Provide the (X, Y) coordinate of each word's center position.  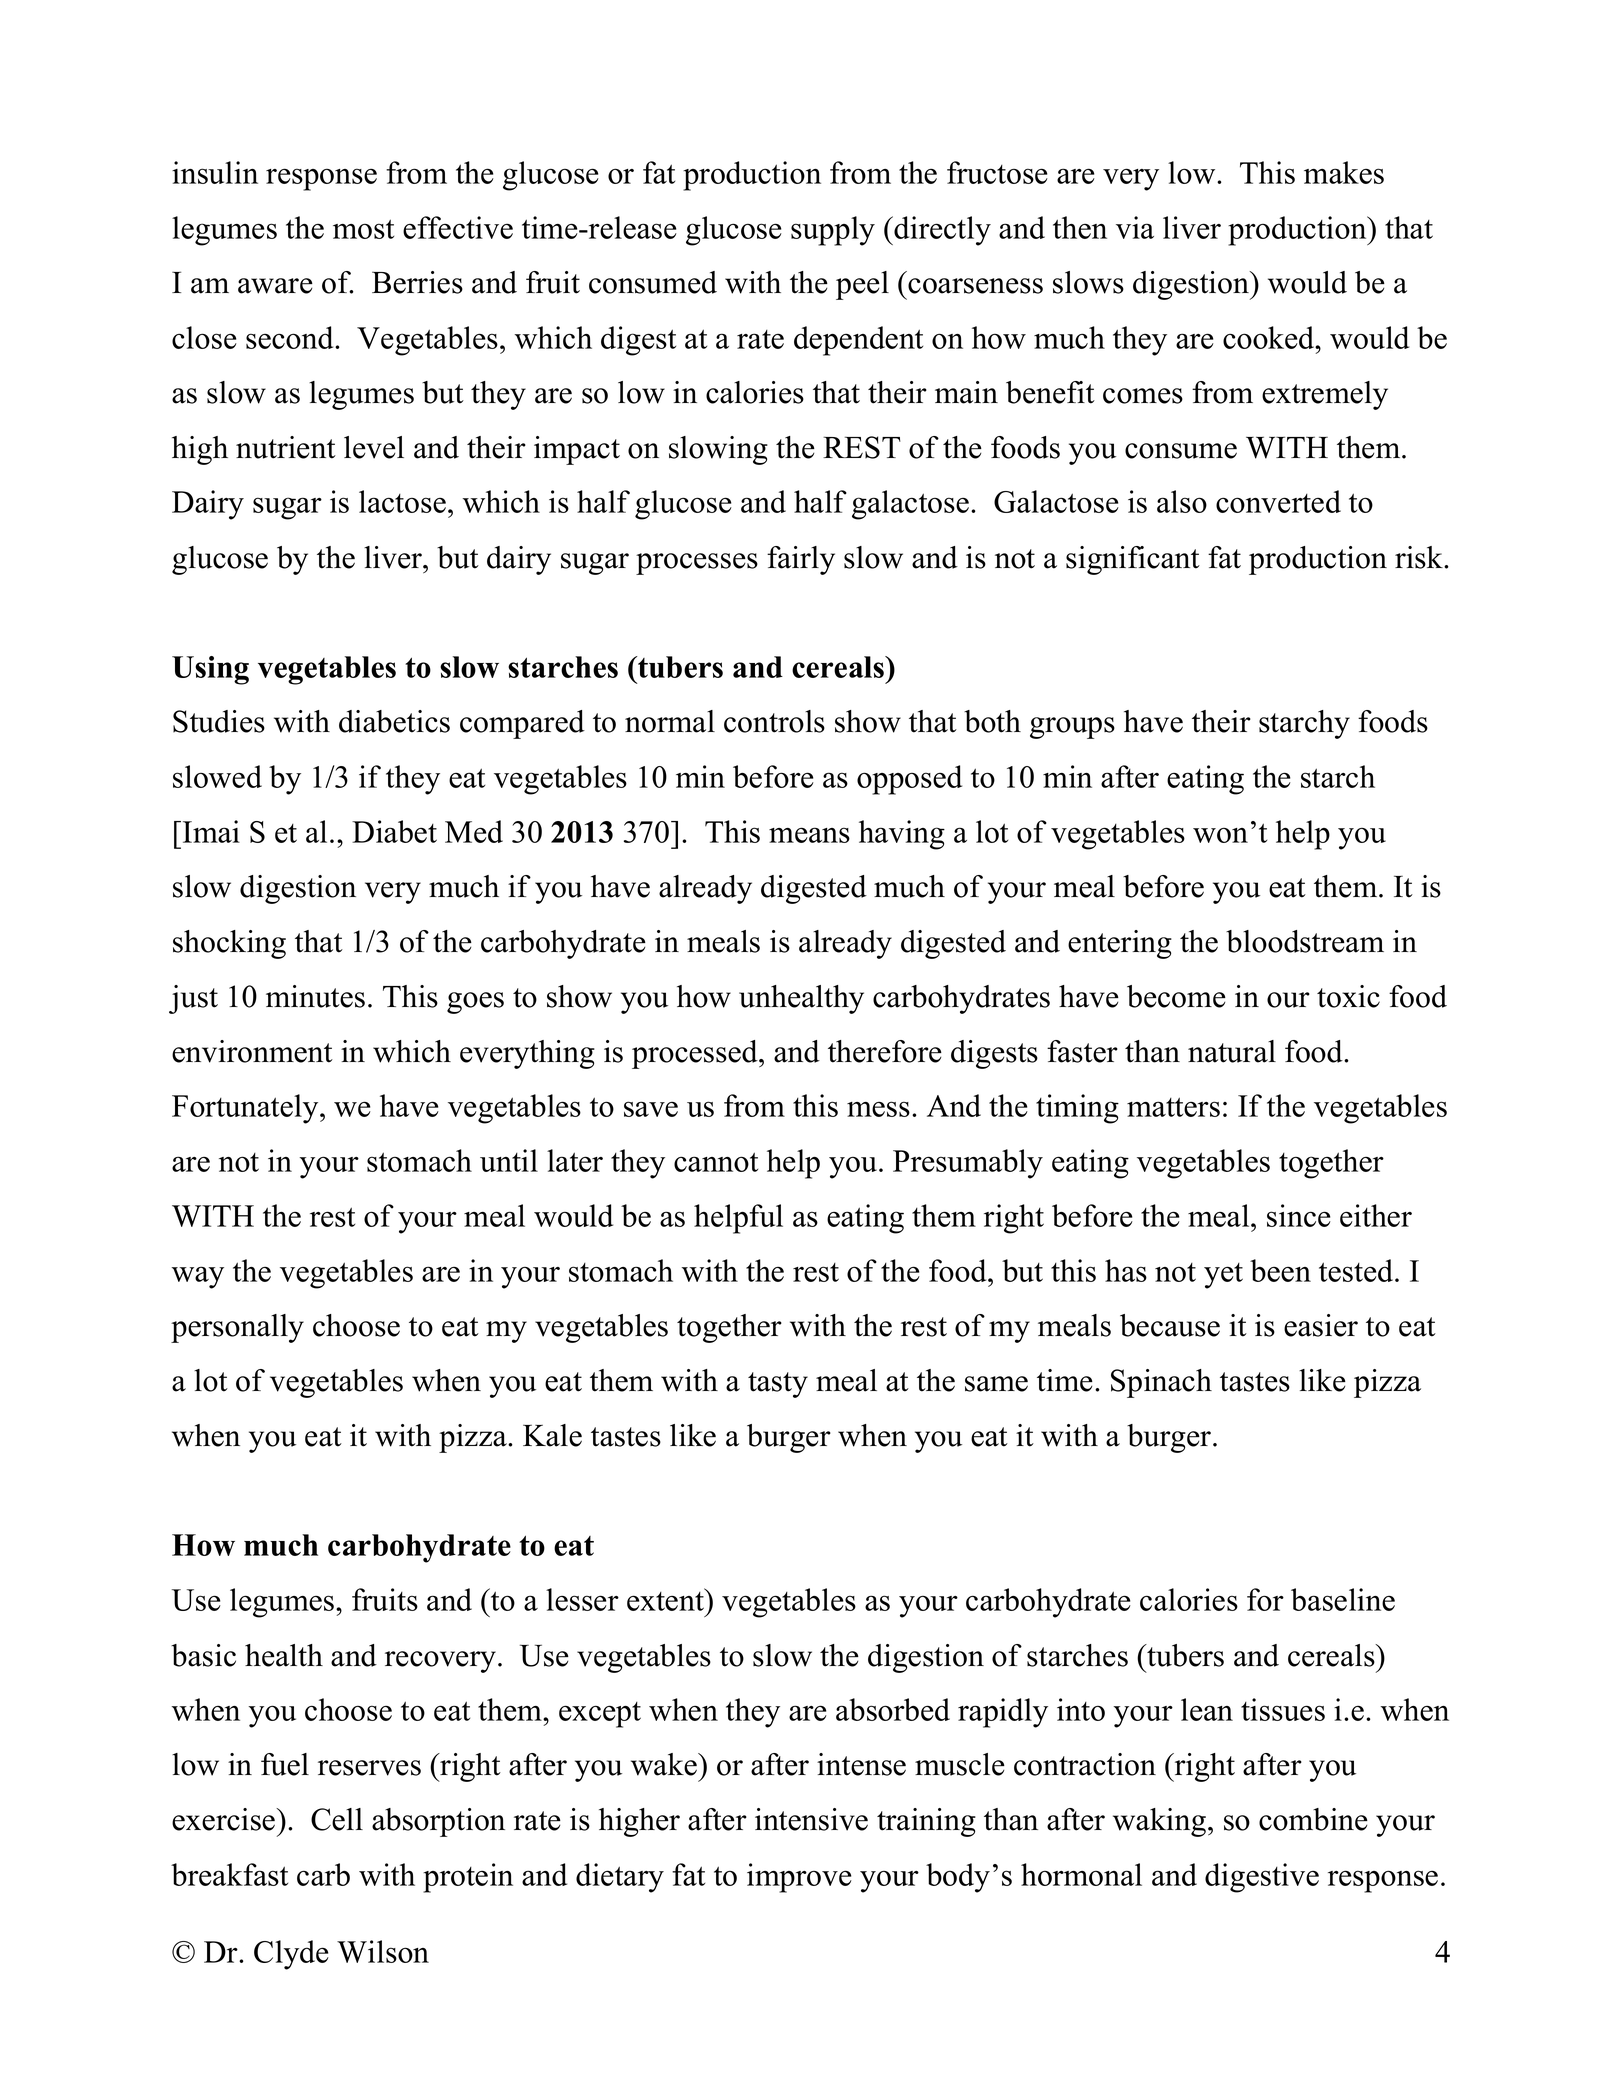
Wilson (383, 1951)
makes (1344, 172)
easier (1321, 1325)
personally (237, 1328)
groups (1072, 728)
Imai (211, 831)
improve (799, 1878)
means (809, 835)
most (363, 229)
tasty (778, 1385)
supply (833, 231)
